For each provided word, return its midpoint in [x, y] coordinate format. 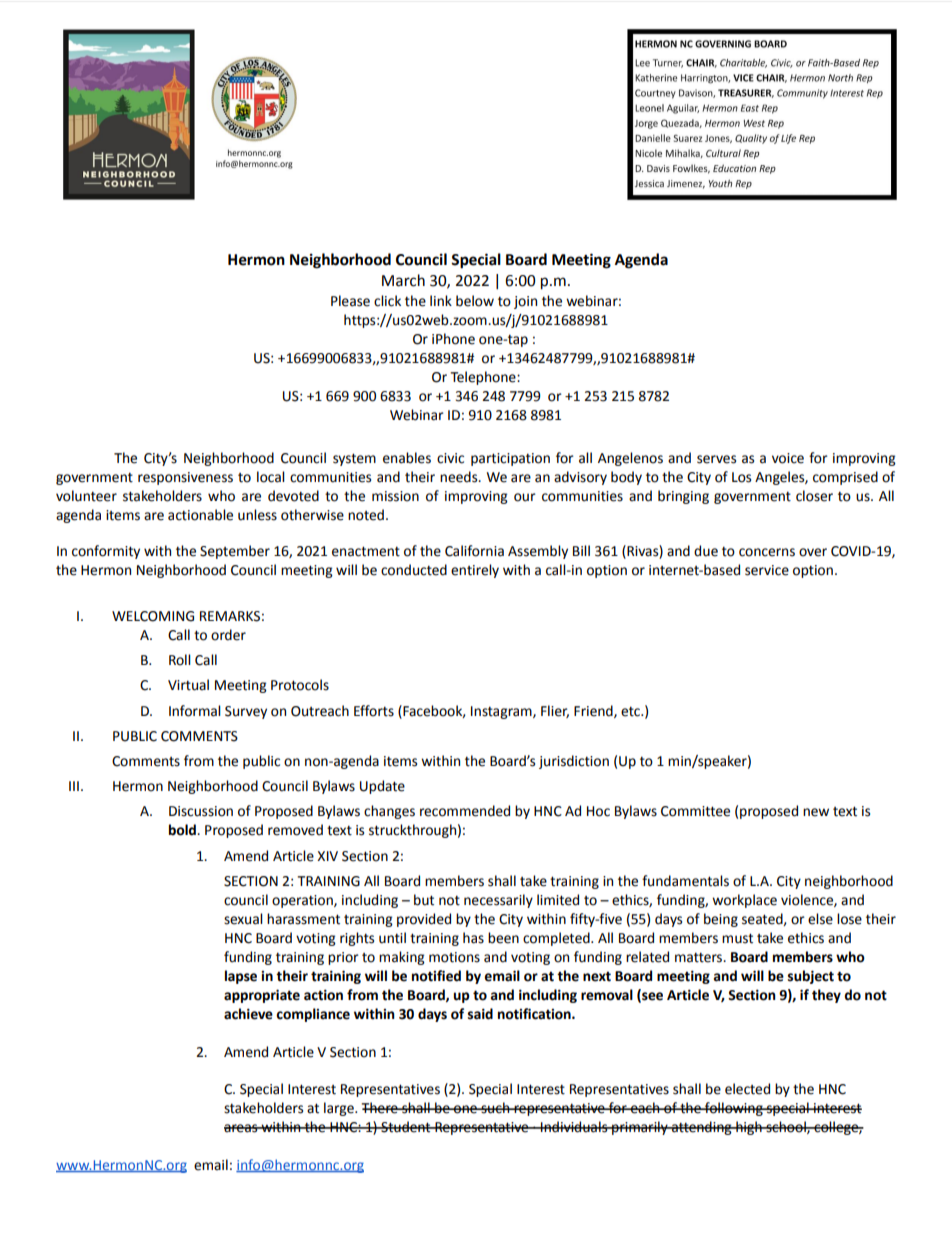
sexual [243, 919]
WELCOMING [153, 616]
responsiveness [185, 478]
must [737, 938]
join [525, 302]
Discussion [201, 811]
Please [350, 301]
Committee [695, 811]
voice [788, 458]
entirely [475, 571]
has [473, 938]
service [767, 570]
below [475, 301]
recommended [465, 811]
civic [450, 458]
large [340, 1109]
